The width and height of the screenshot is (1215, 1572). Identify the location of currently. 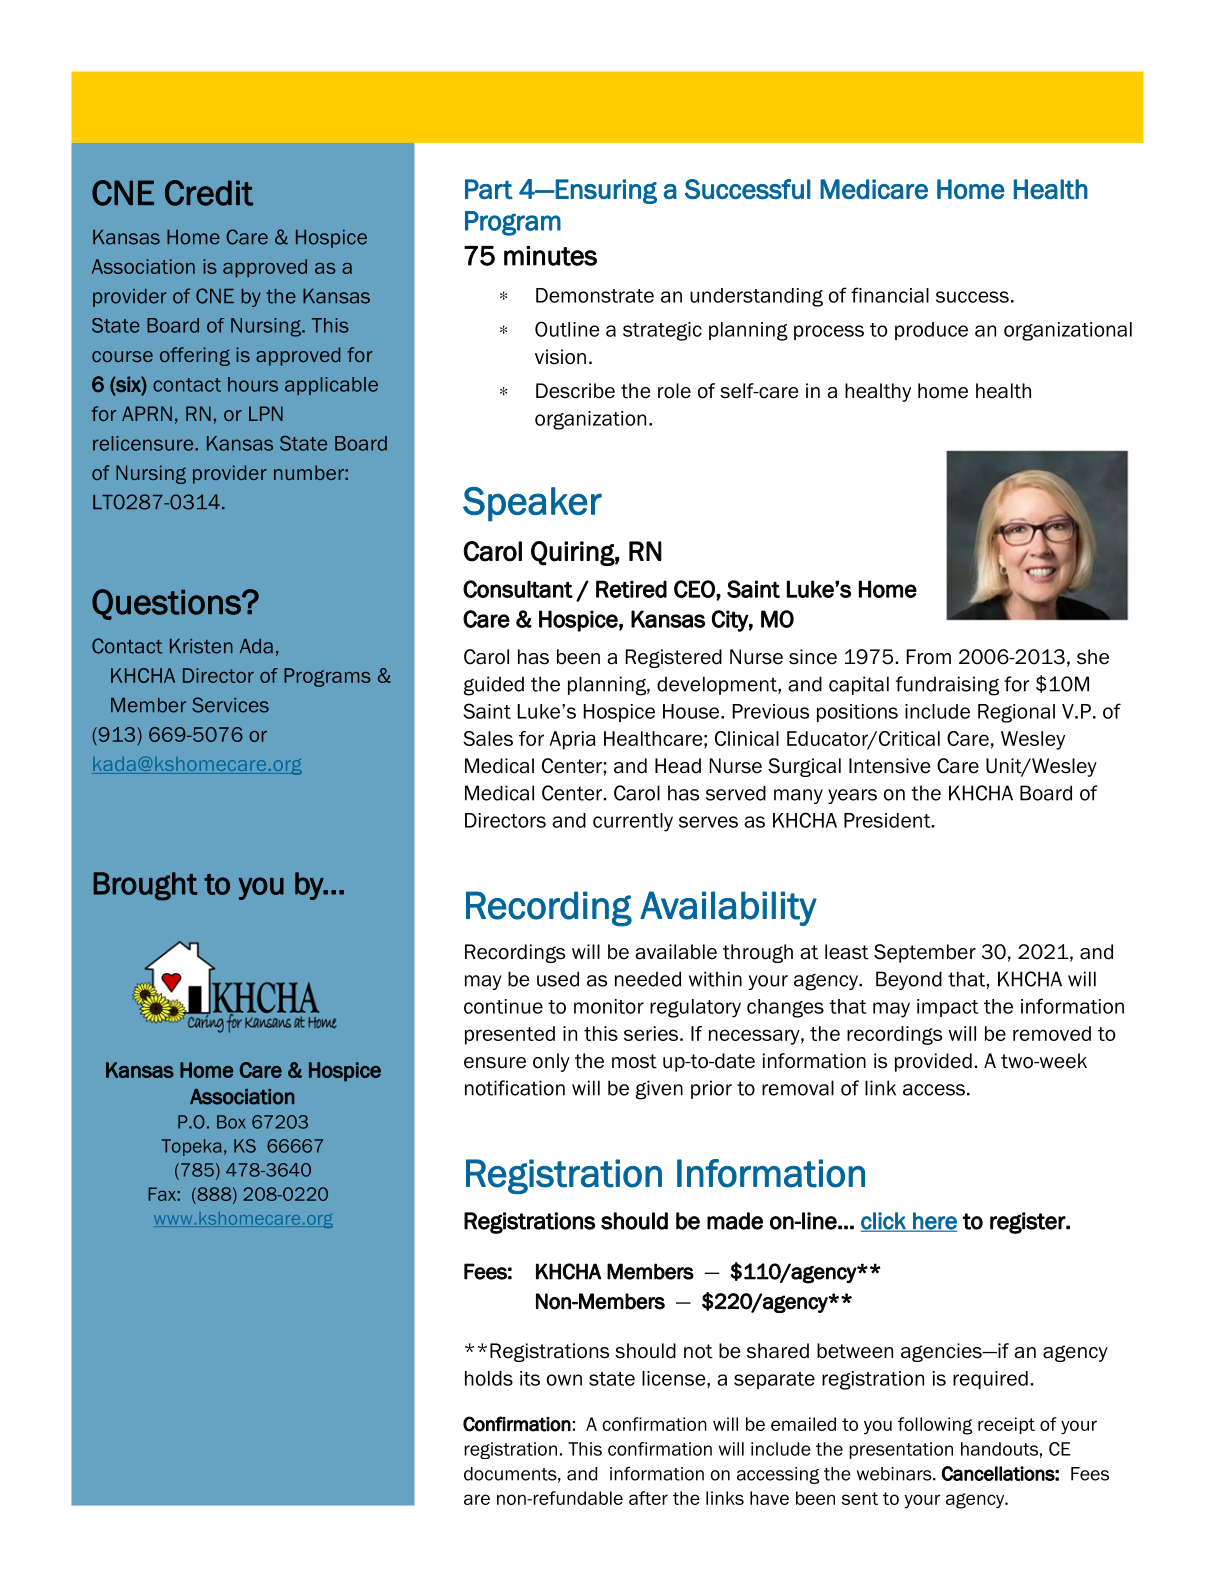
(633, 822).
